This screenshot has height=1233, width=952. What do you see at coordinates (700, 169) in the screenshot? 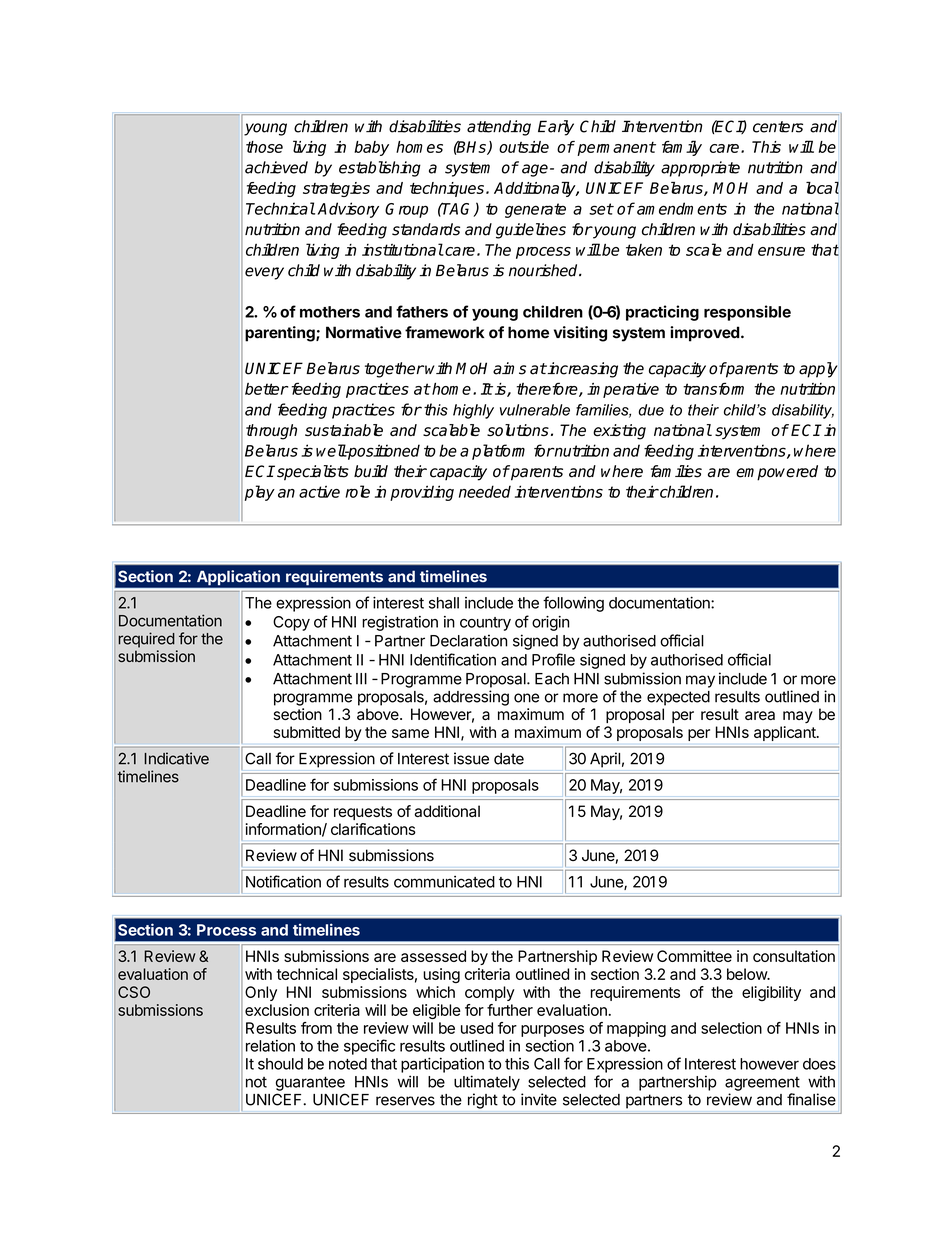
I see `appropriate` at bounding box center [700, 169].
